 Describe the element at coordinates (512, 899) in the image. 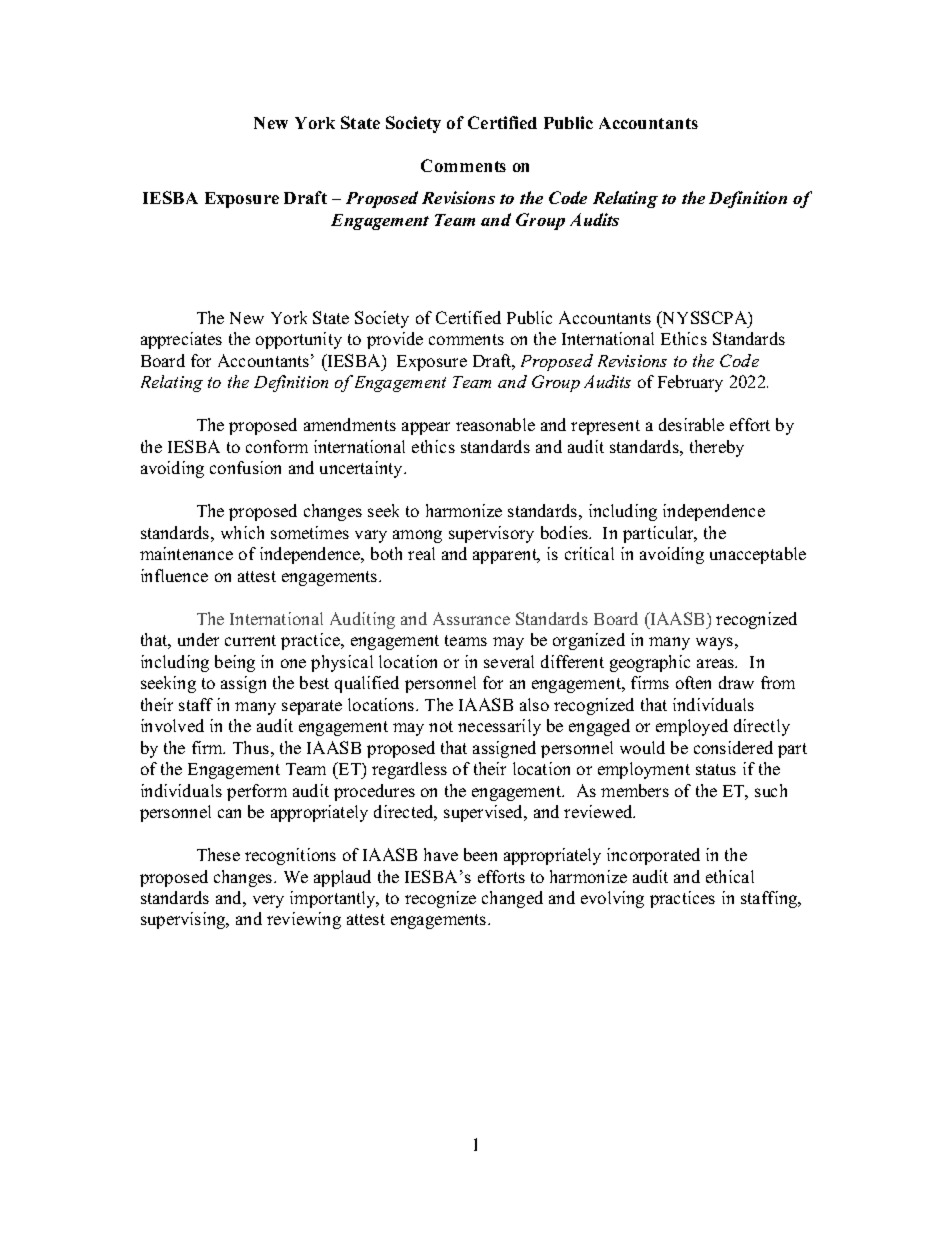

I see `changed` at that location.
